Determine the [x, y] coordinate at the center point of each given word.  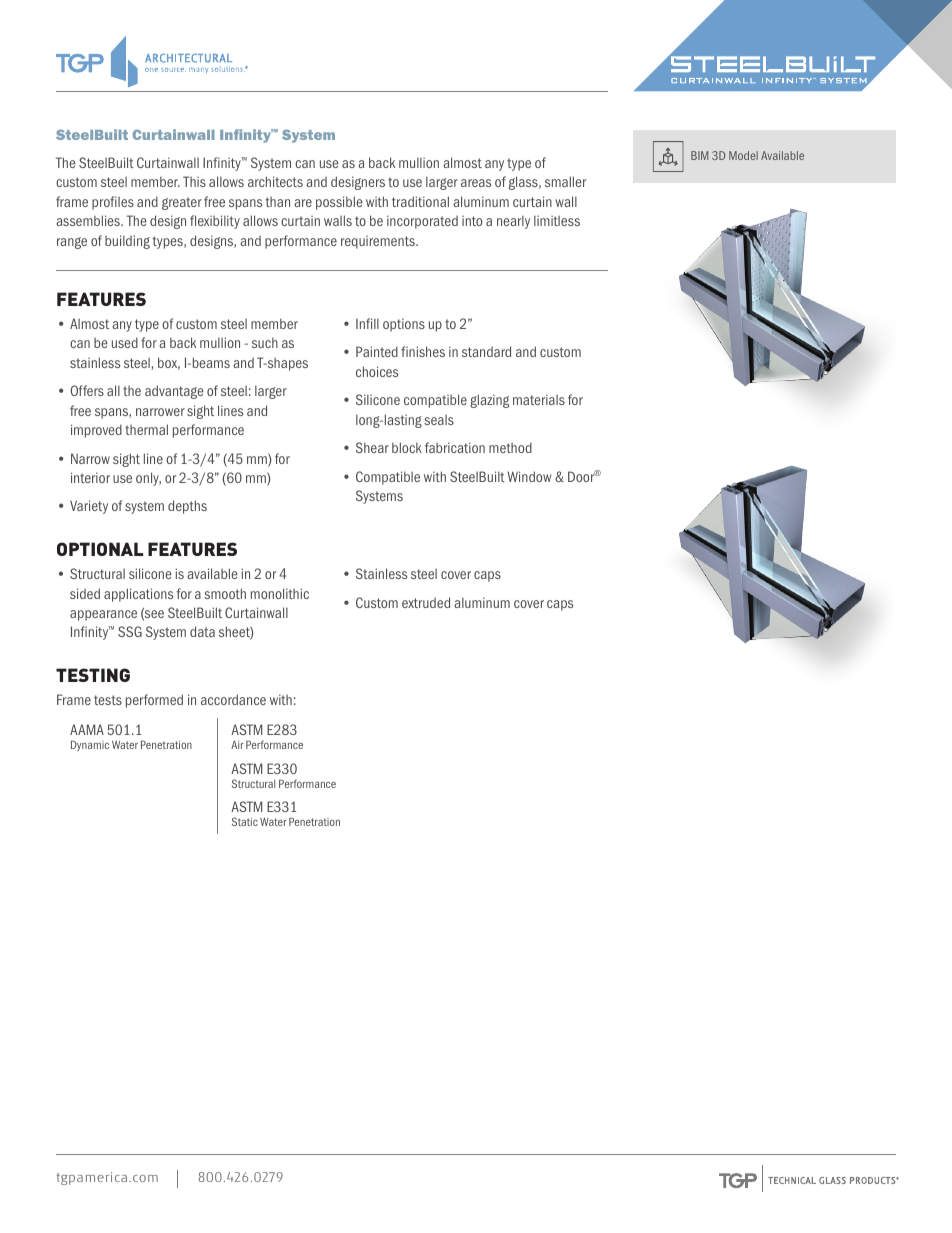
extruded [426, 602]
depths [187, 507]
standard [486, 351]
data [202, 631]
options [404, 325]
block [407, 447]
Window [529, 476]
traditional [420, 201]
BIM [700, 155]
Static [245, 821]
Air [237, 744]
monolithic [280, 593]
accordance [233, 699]
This [194, 181]
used [125, 342]
